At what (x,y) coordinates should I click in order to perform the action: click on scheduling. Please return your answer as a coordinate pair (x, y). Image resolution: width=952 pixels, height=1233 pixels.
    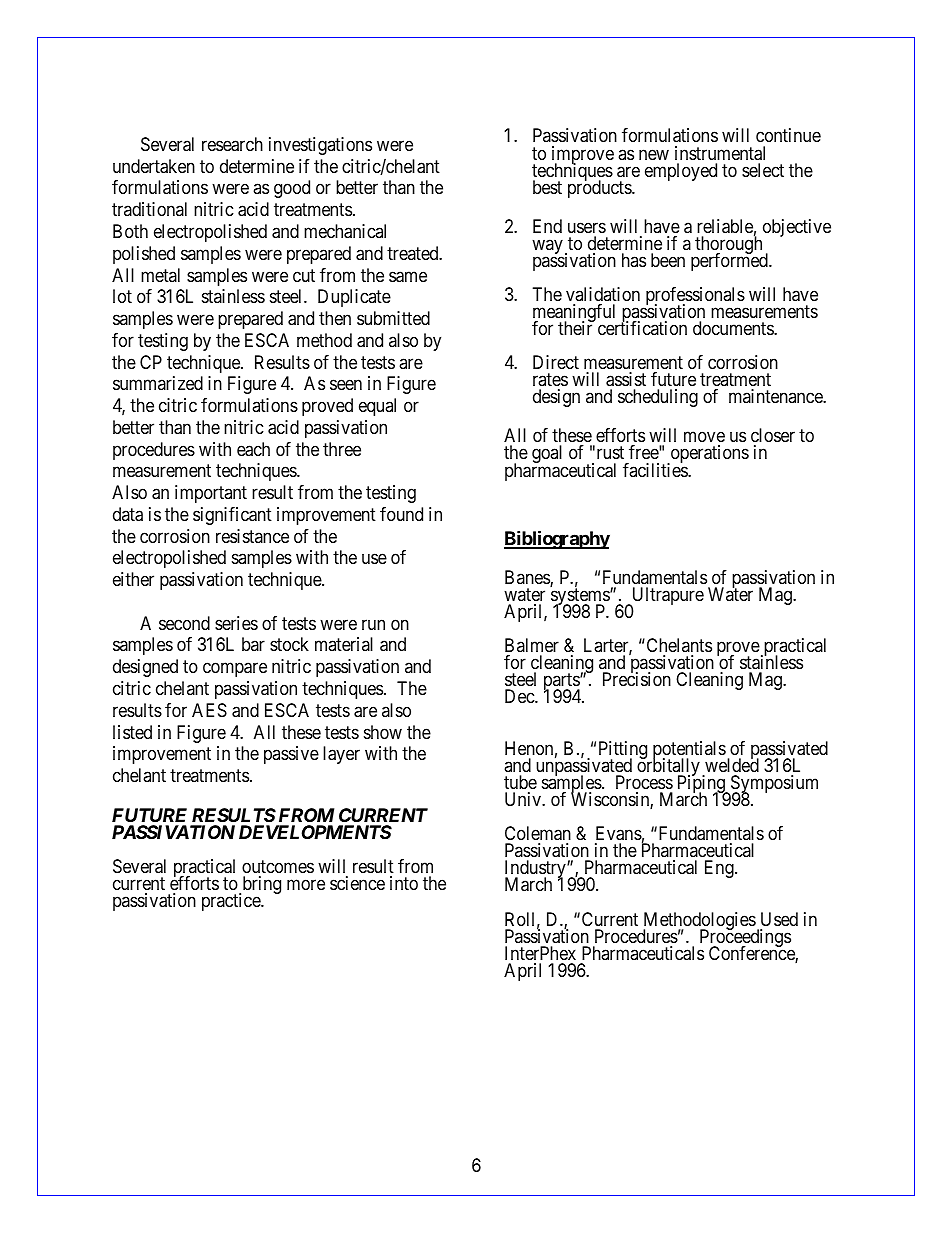
    Looking at the image, I should click on (658, 398).
